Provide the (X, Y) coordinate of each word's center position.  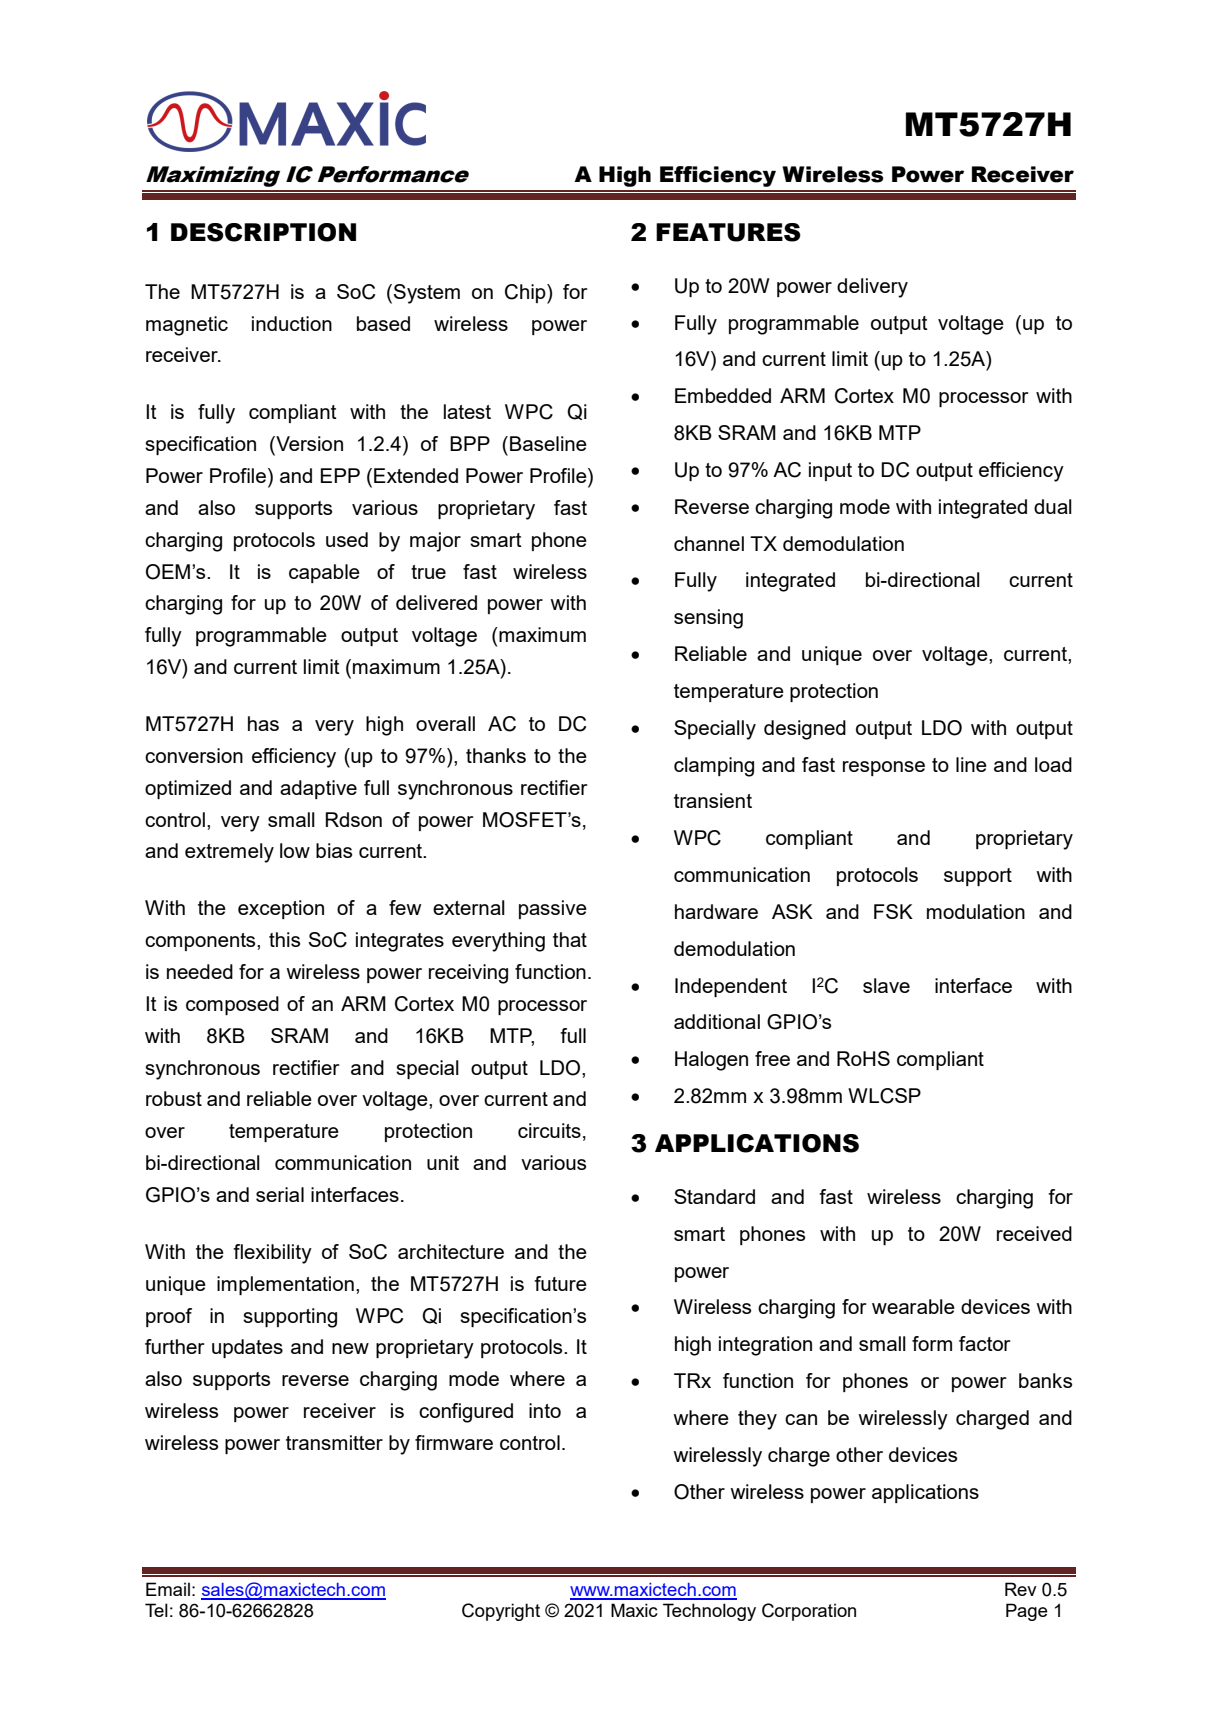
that (570, 939)
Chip (526, 294)
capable (324, 573)
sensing (708, 619)
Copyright (501, 1612)
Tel (156, 1610)
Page (1027, 1612)
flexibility (272, 1254)
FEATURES (728, 232)
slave (886, 985)
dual (1053, 506)
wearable (913, 1306)
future (560, 1283)
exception (281, 909)
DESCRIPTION (263, 232)
